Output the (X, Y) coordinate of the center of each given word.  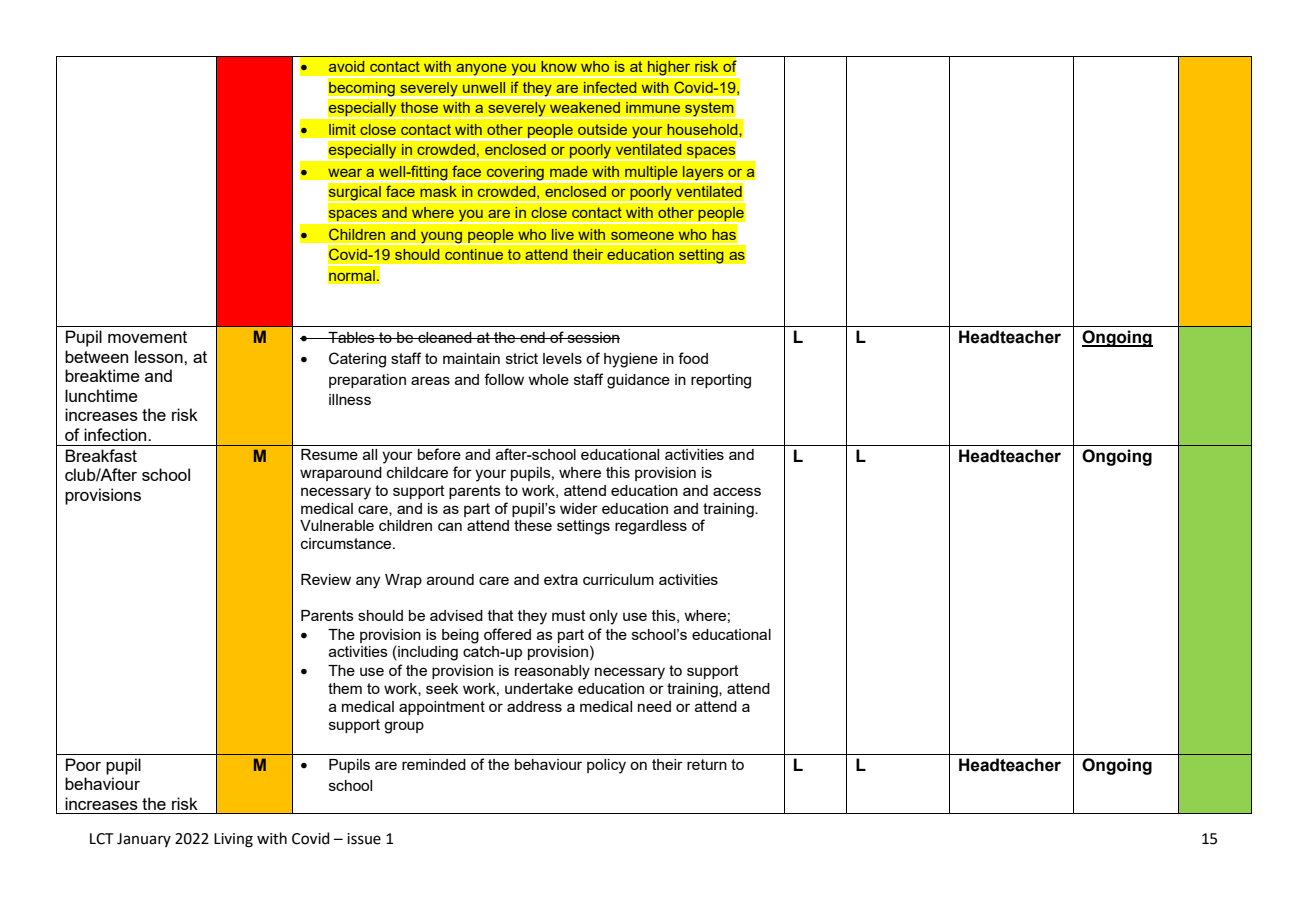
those (419, 107)
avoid (346, 66)
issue (364, 839)
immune (653, 107)
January (144, 840)
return (707, 764)
